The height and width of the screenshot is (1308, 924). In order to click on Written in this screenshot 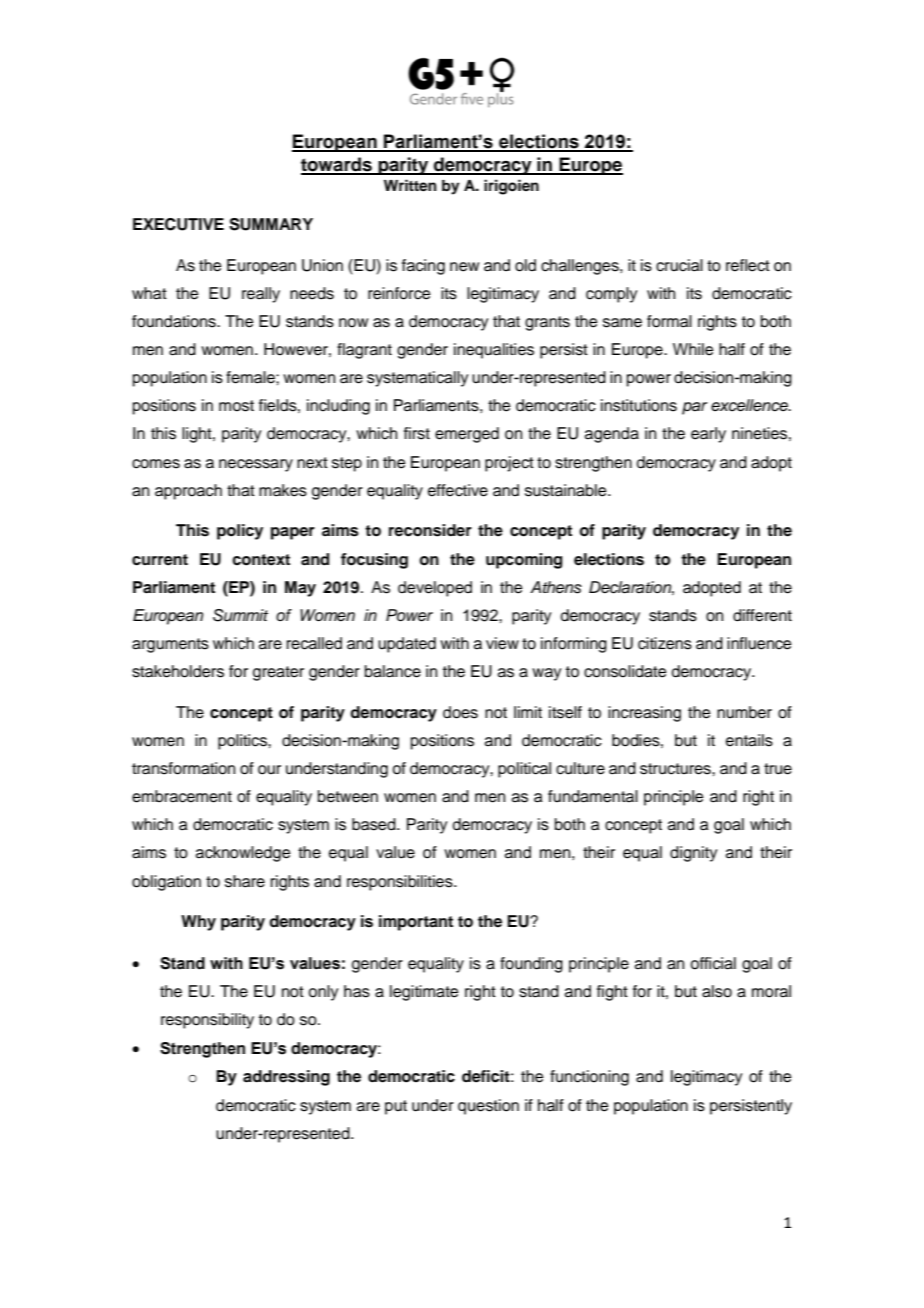, I will do `click(410, 185)`.
